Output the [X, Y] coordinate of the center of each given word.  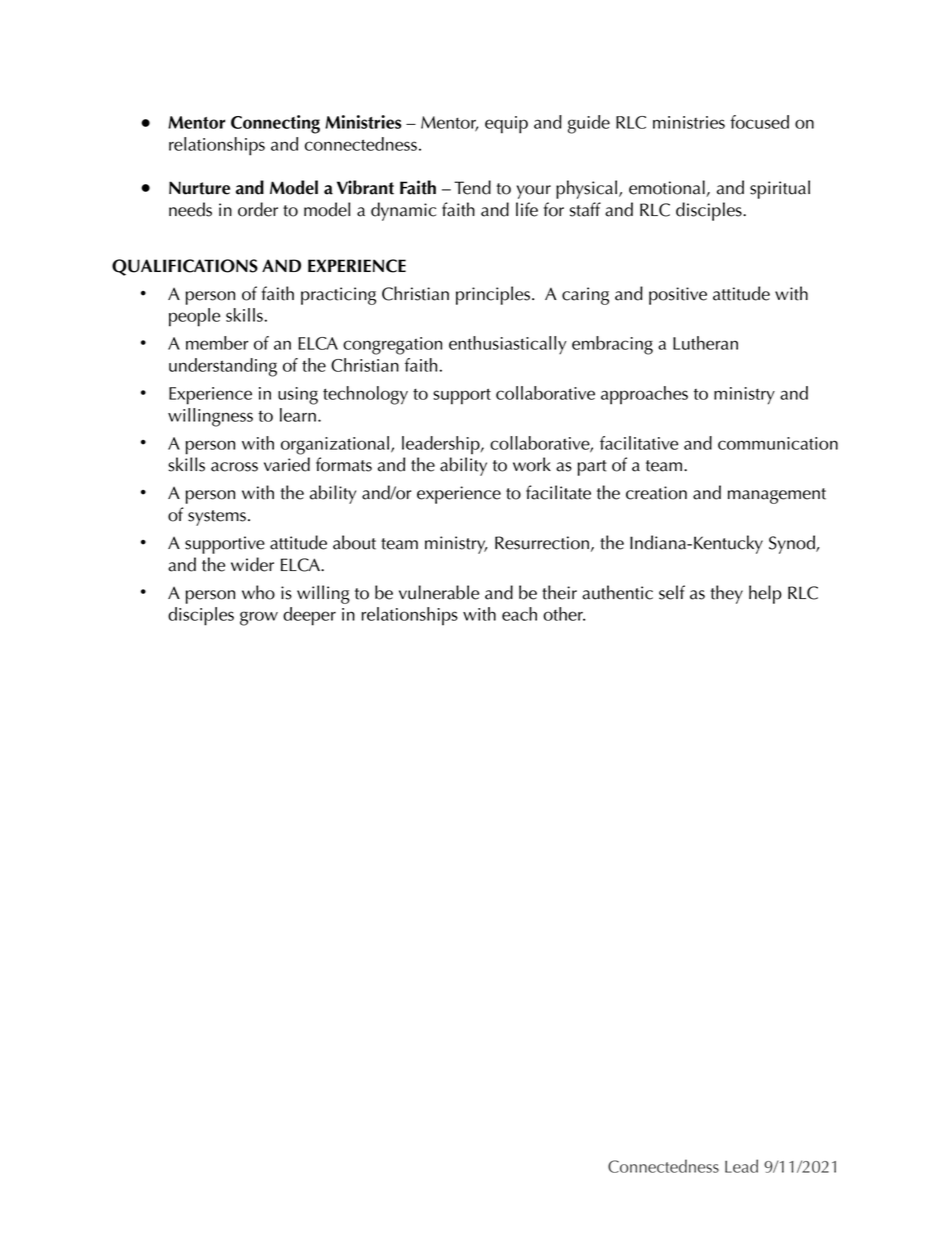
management [777, 496]
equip [506, 125]
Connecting [275, 124]
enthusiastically [508, 345]
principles [493, 295]
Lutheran [705, 343]
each [519, 614]
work [532, 464]
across [234, 467]
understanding [223, 367]
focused [759, 122]
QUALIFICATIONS [185, 267]
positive [678, 296]
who [258, 592]
